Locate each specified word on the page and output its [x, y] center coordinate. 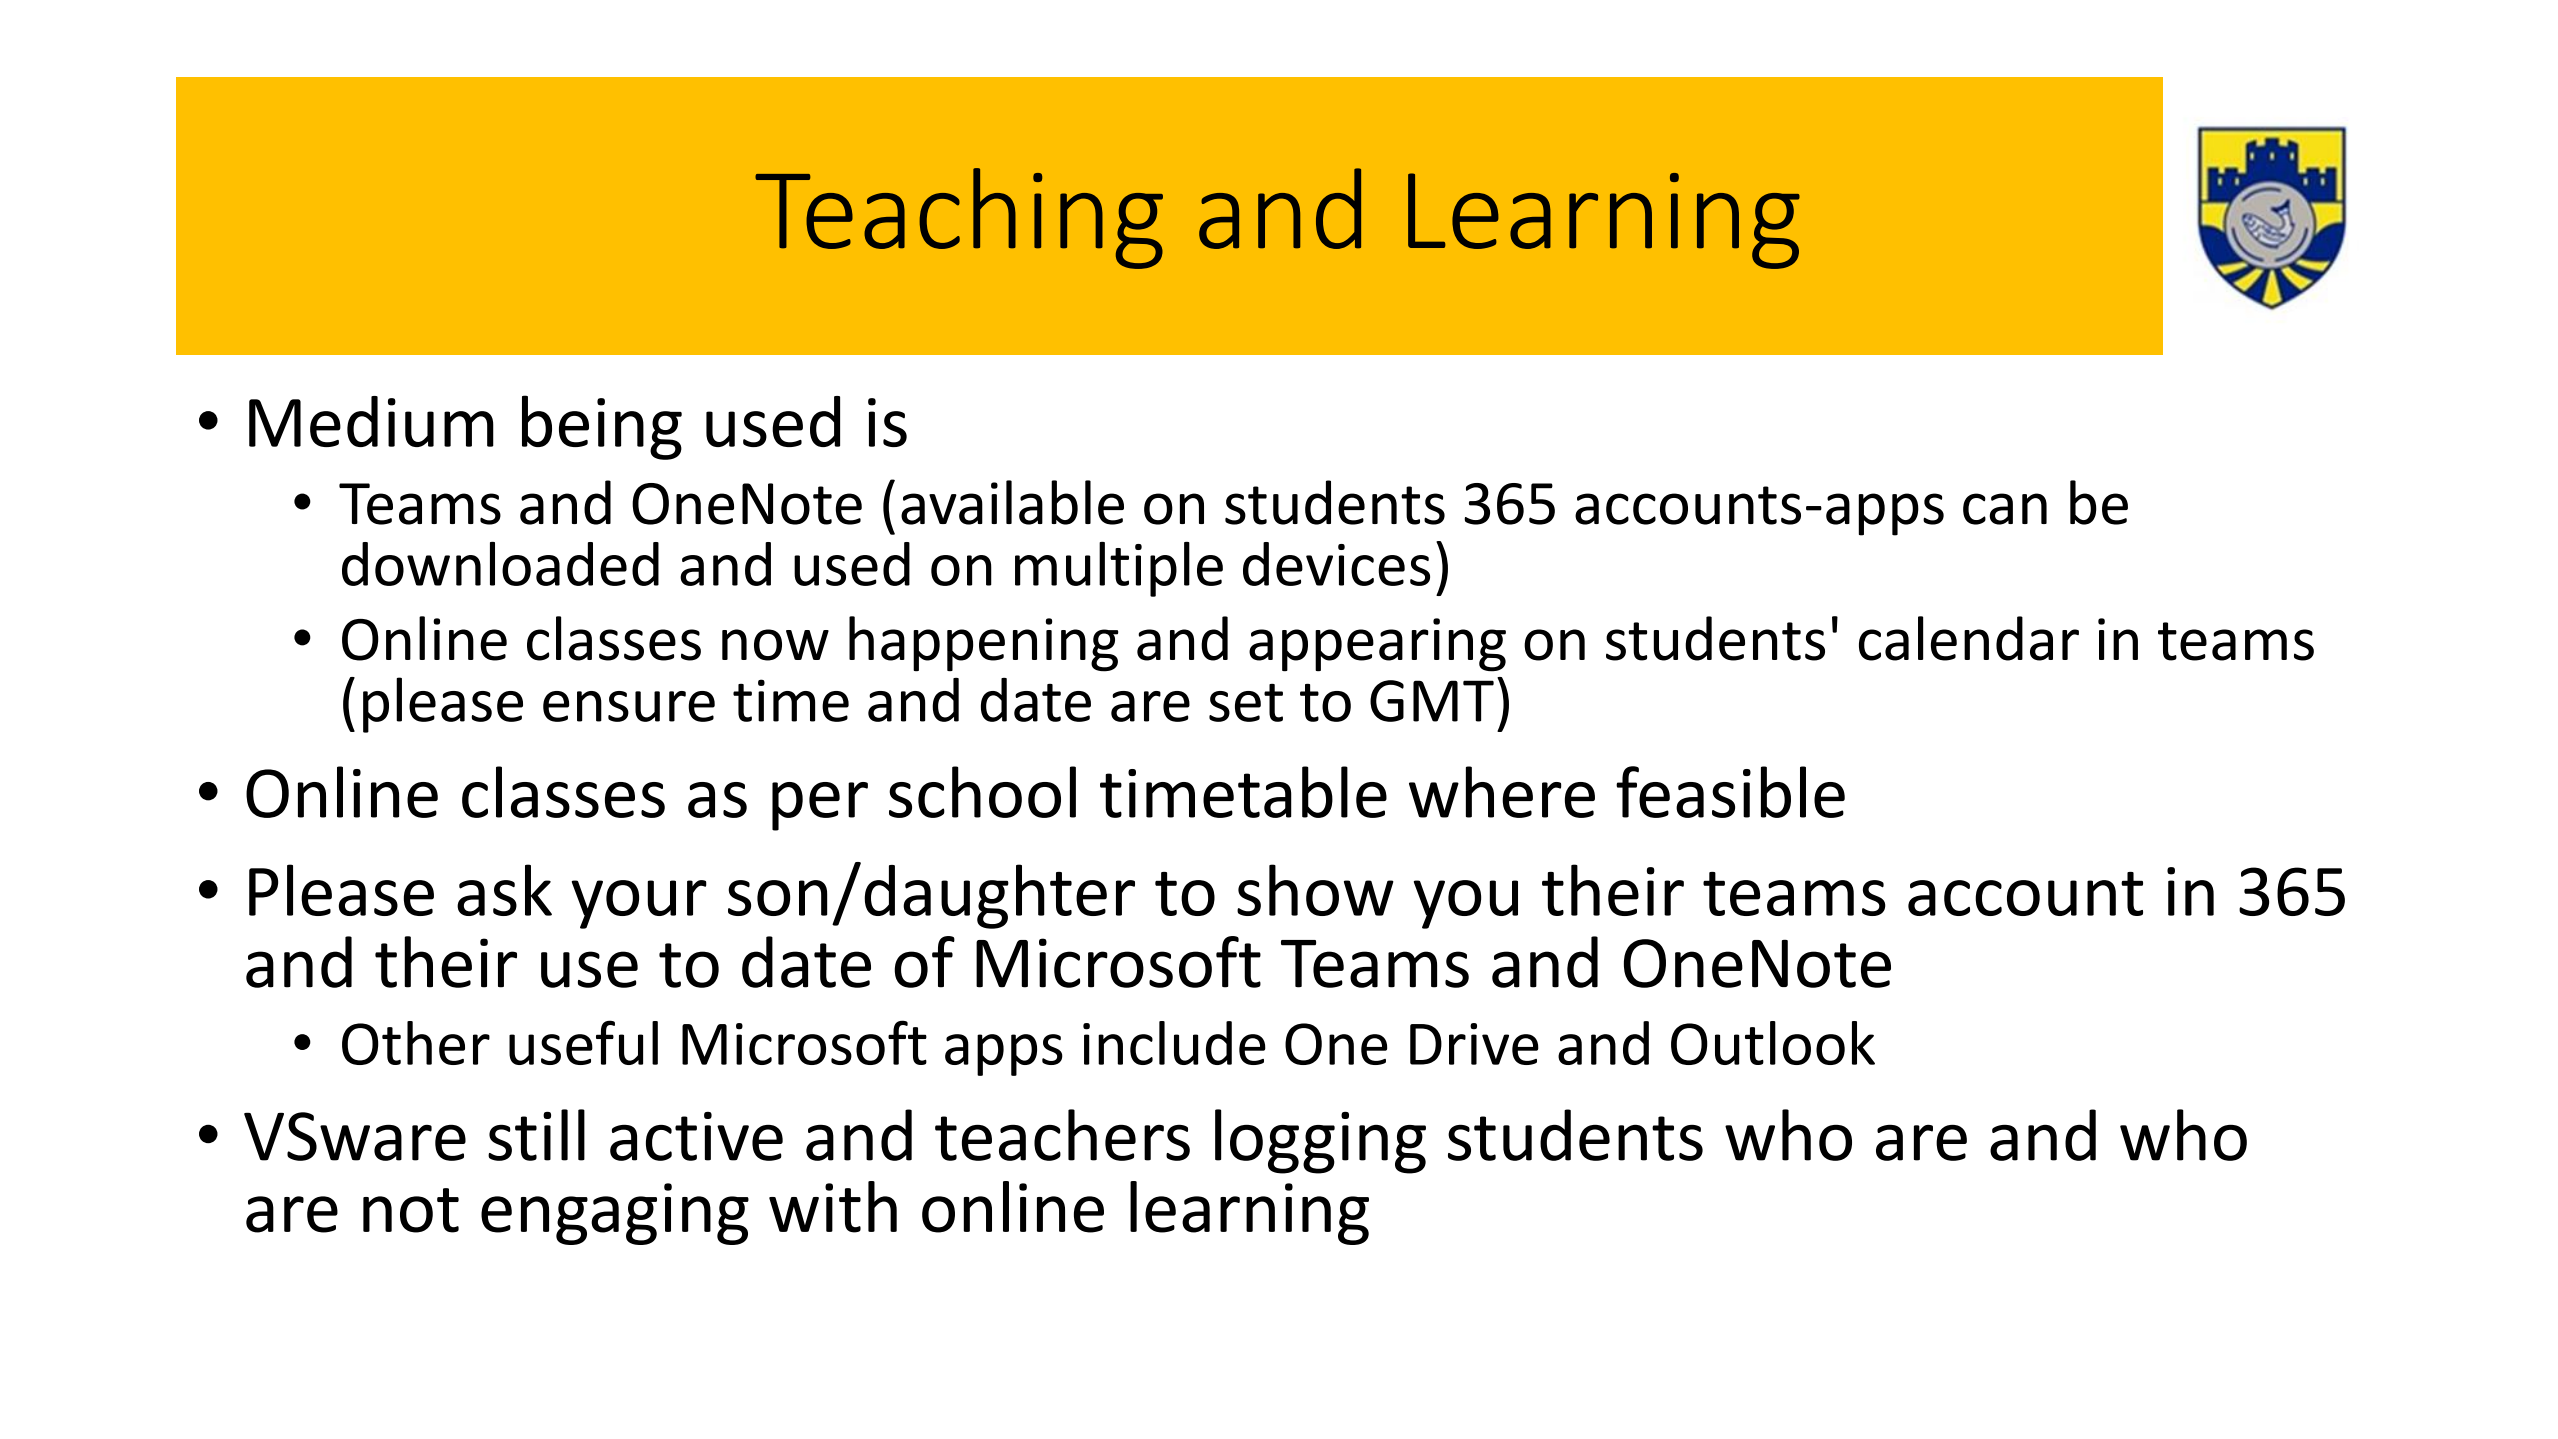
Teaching [959, 218]
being [602, 427]
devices [1336, 564]
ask [504, 890]
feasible [1730, 792]
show [1315, 890]
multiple [1119, 569]
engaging [615, 1214]
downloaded [500, 564]
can [2005, 509]
